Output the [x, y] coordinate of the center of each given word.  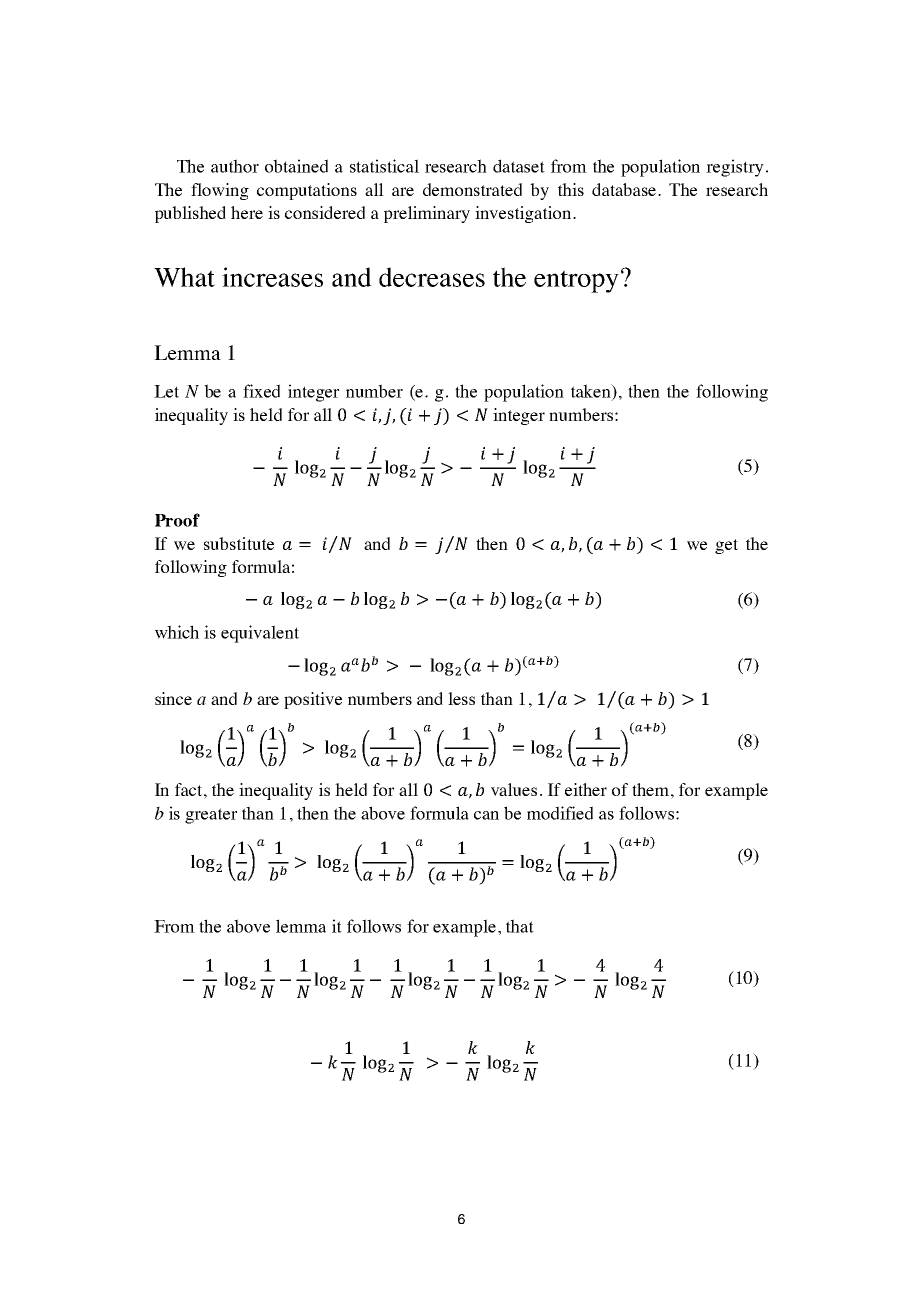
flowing [220, 191]
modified [560, 813]
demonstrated [472, 189]
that [520, 926]
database [625, 189]
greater [211, 816]
